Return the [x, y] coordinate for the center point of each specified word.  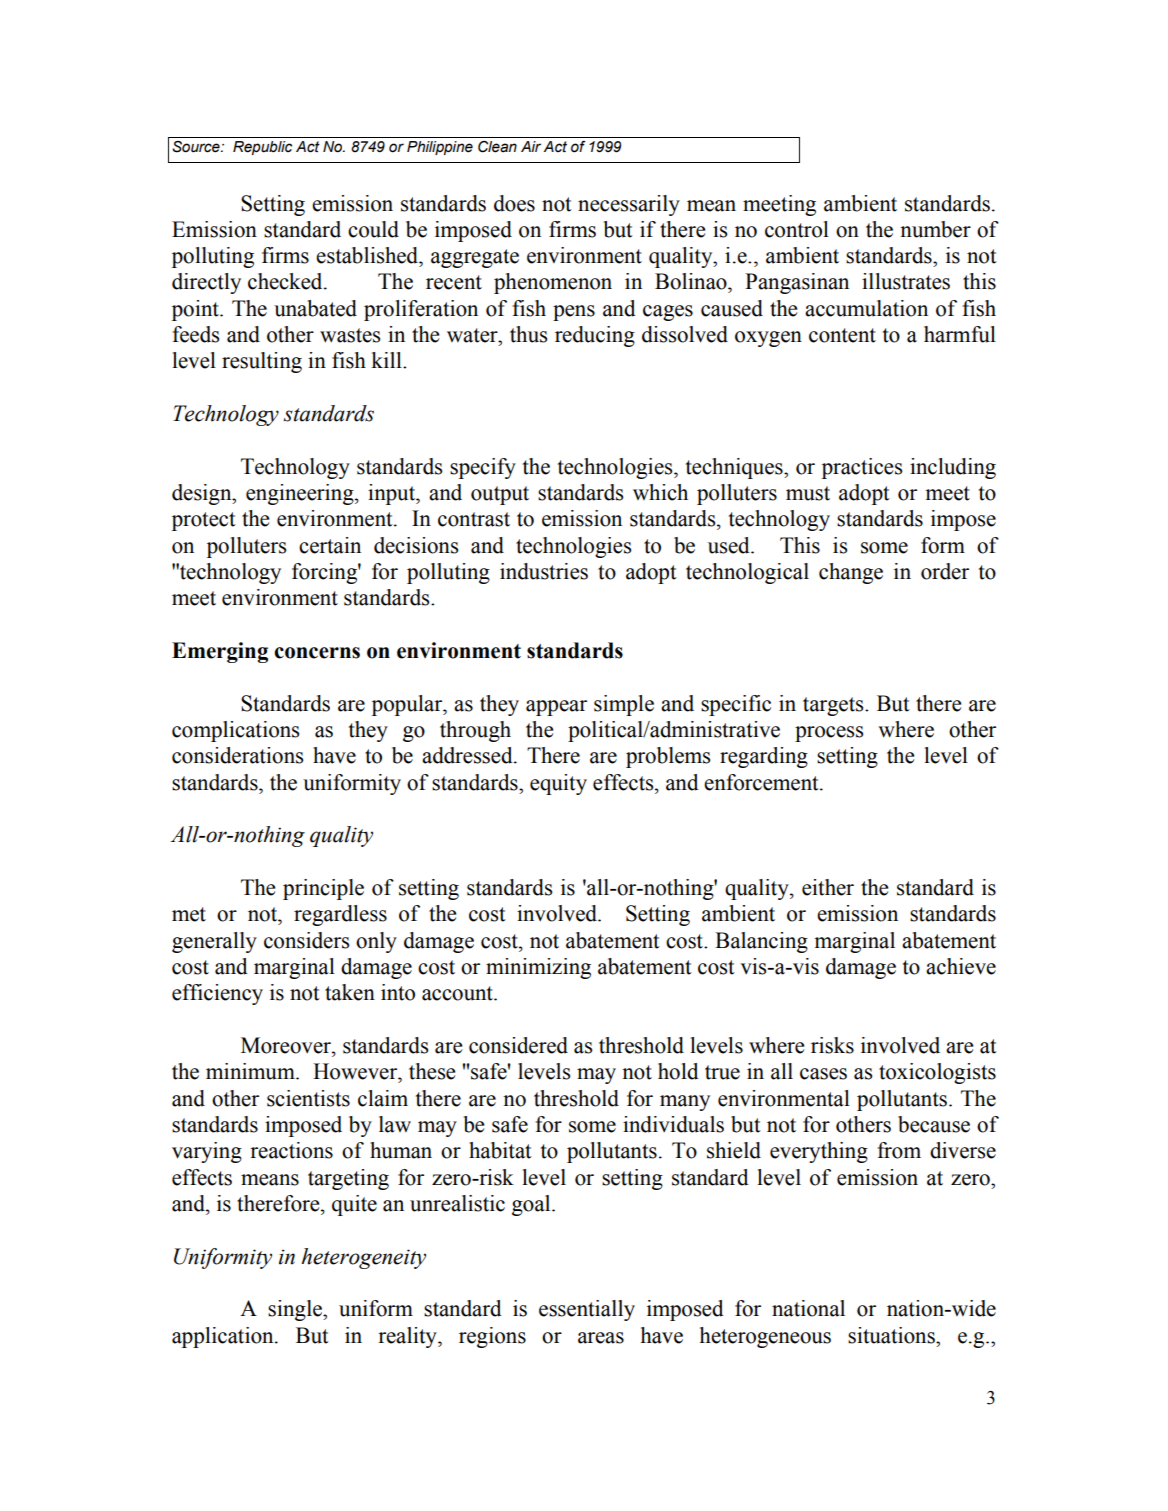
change [851, 573]
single [296, 1310]
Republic [262, 148]
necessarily [629, 205]
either [828, 887]
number [935, 229]
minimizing [538, 968]
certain [330, 545]
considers [306, 940]
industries [544, 571]
